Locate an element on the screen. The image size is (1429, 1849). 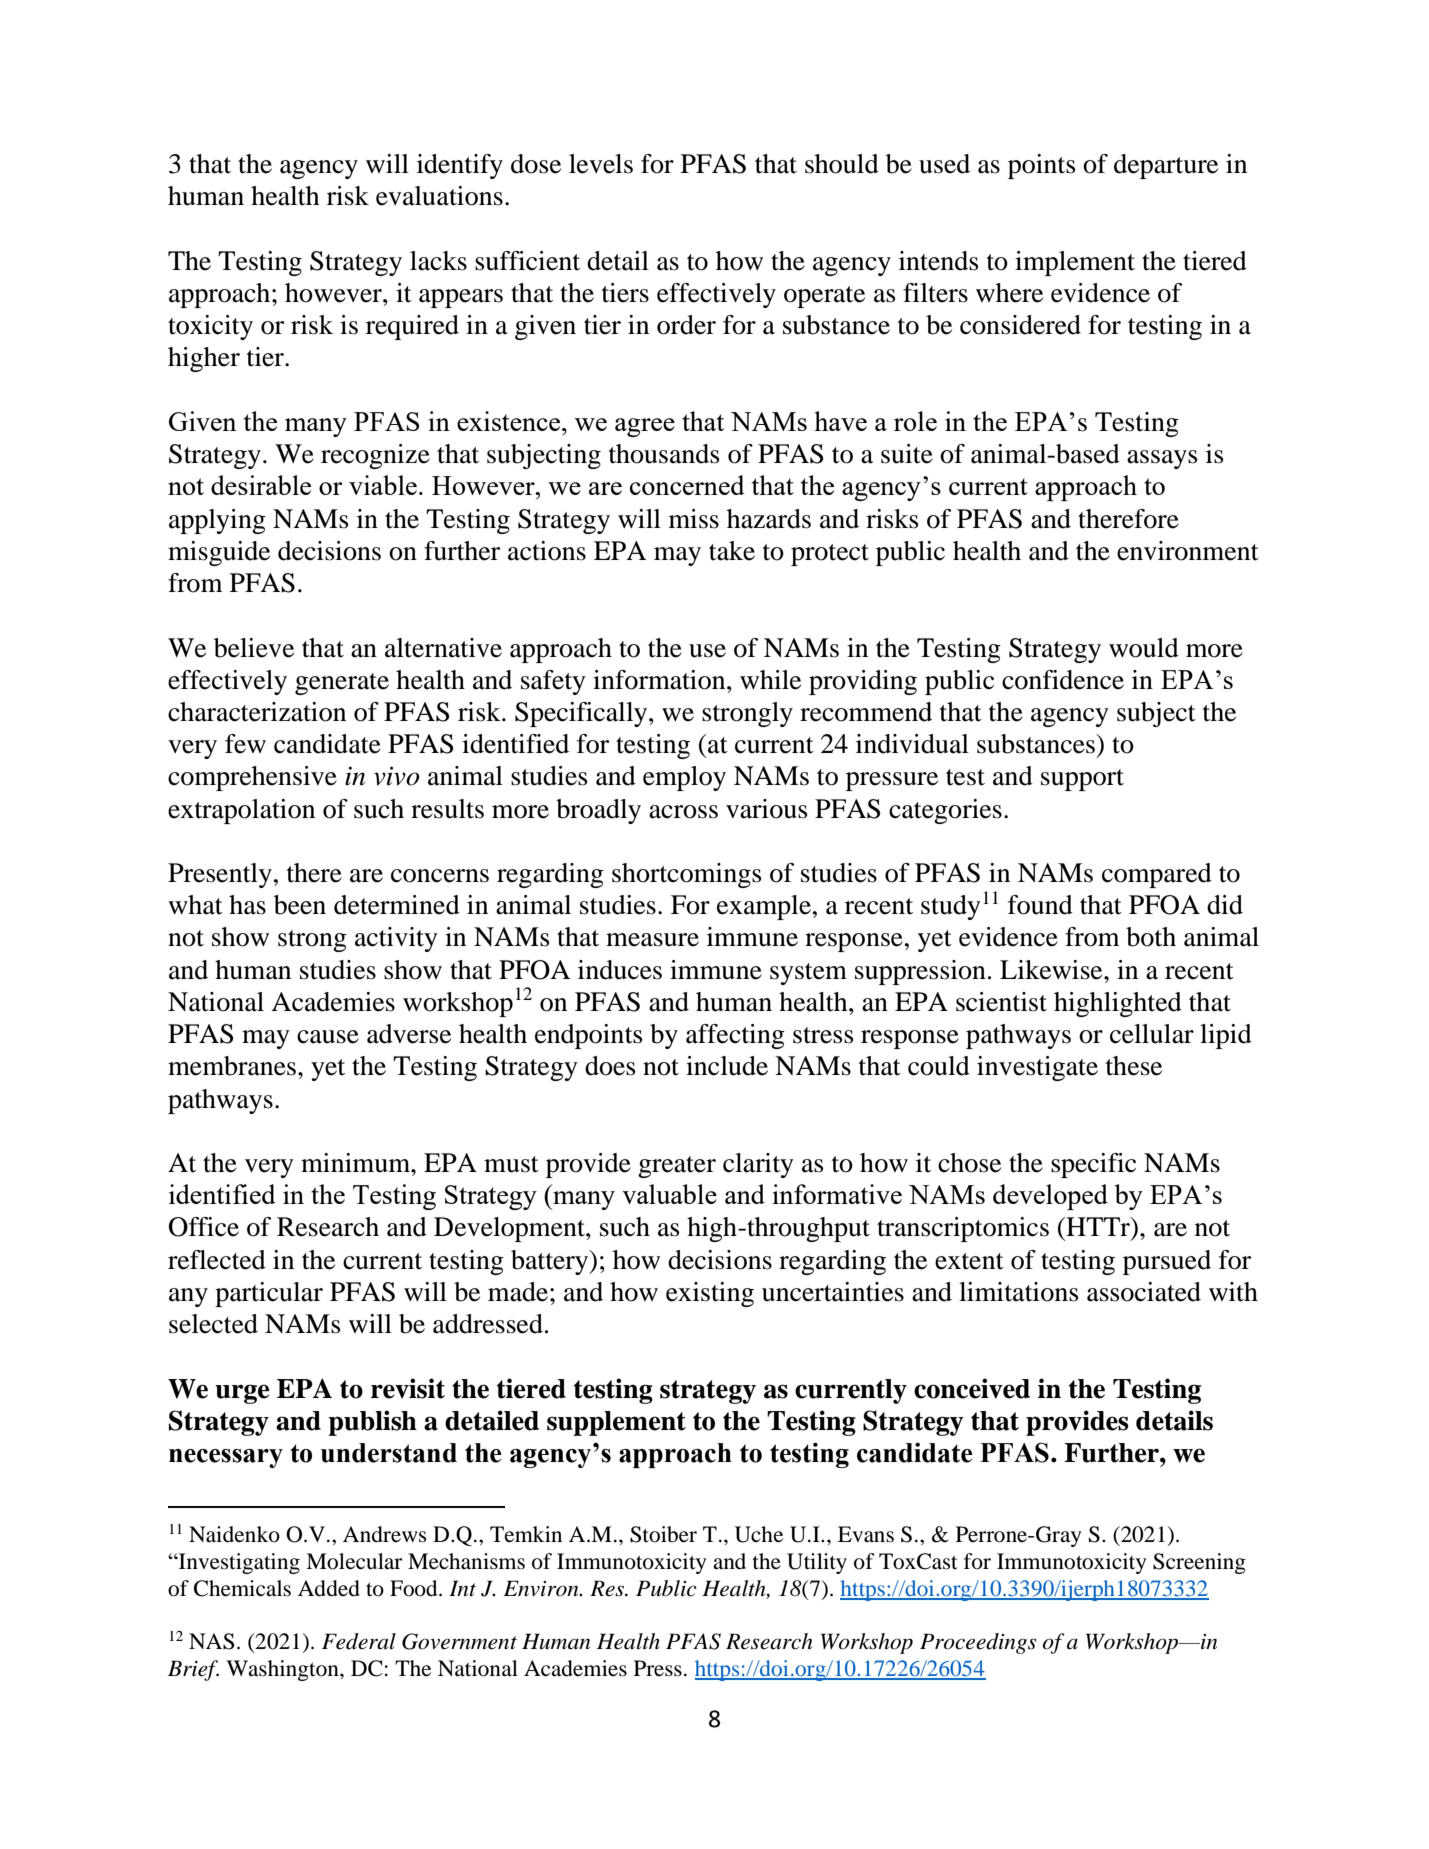
implement is located at coordinates (1075, 263).
